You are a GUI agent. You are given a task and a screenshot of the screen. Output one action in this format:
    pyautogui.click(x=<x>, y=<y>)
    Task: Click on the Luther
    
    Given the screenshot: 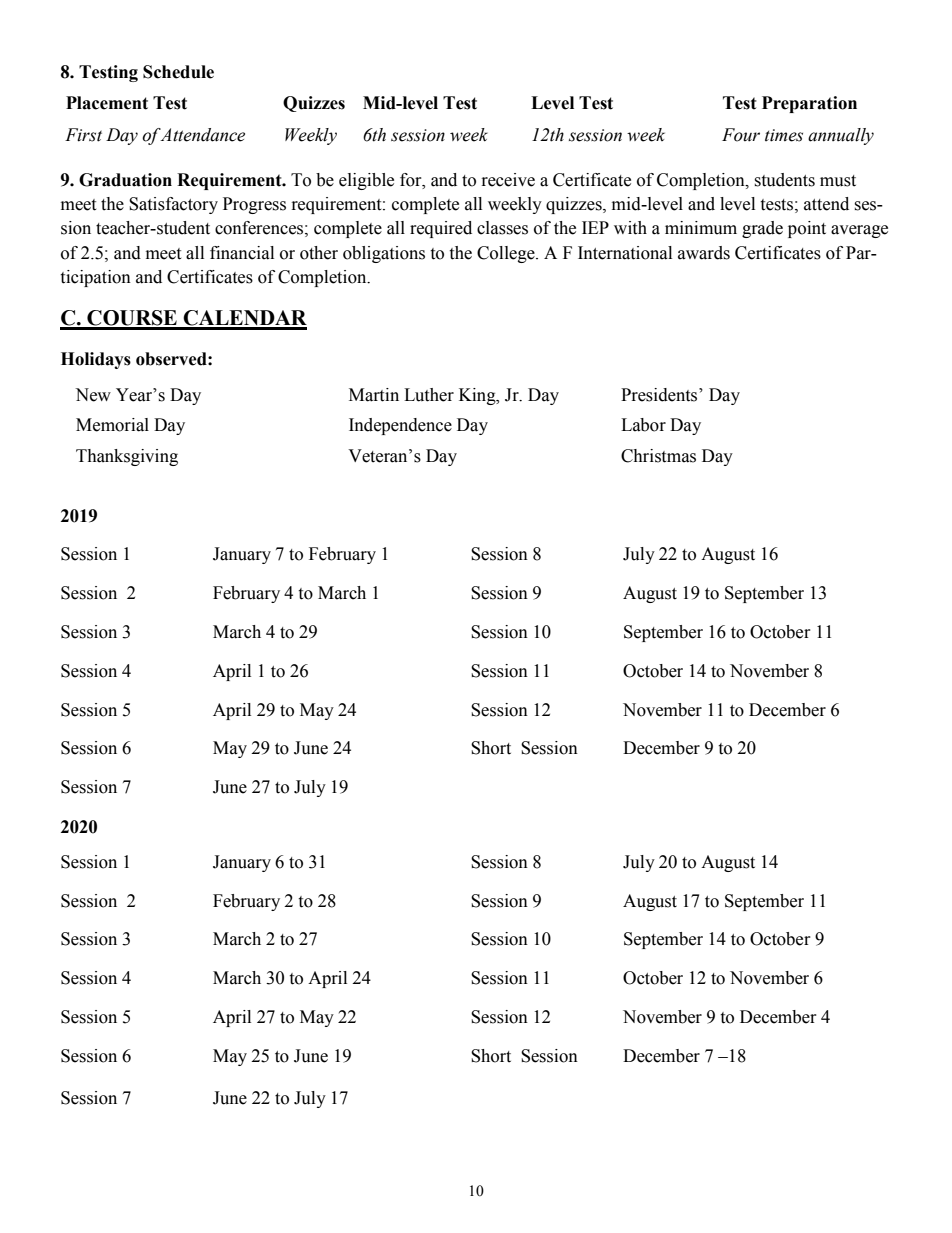 What is the action you would take?
    pyautogui.click(x=429, y=395)
